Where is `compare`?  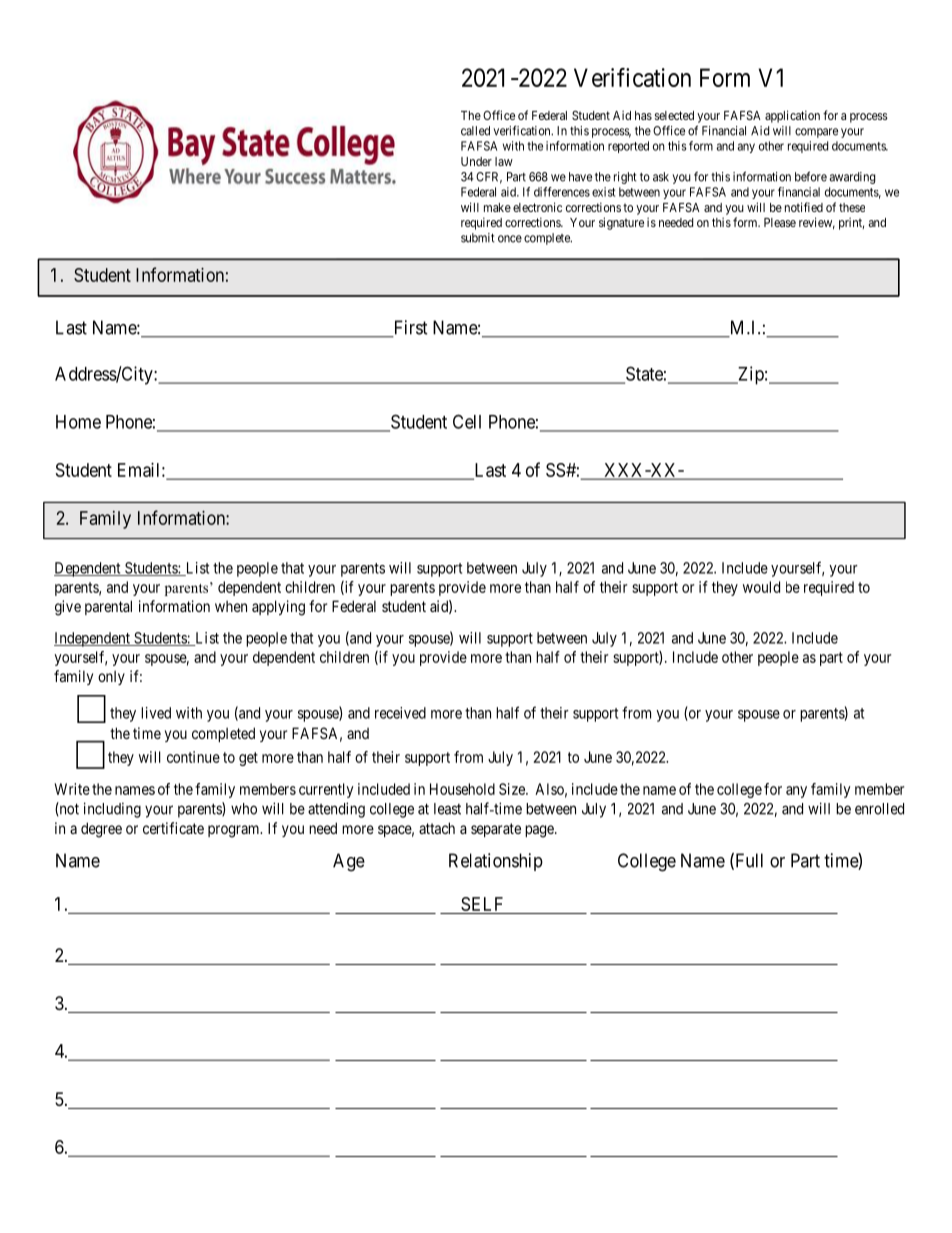 compare is located at coordinates (816, 133).
